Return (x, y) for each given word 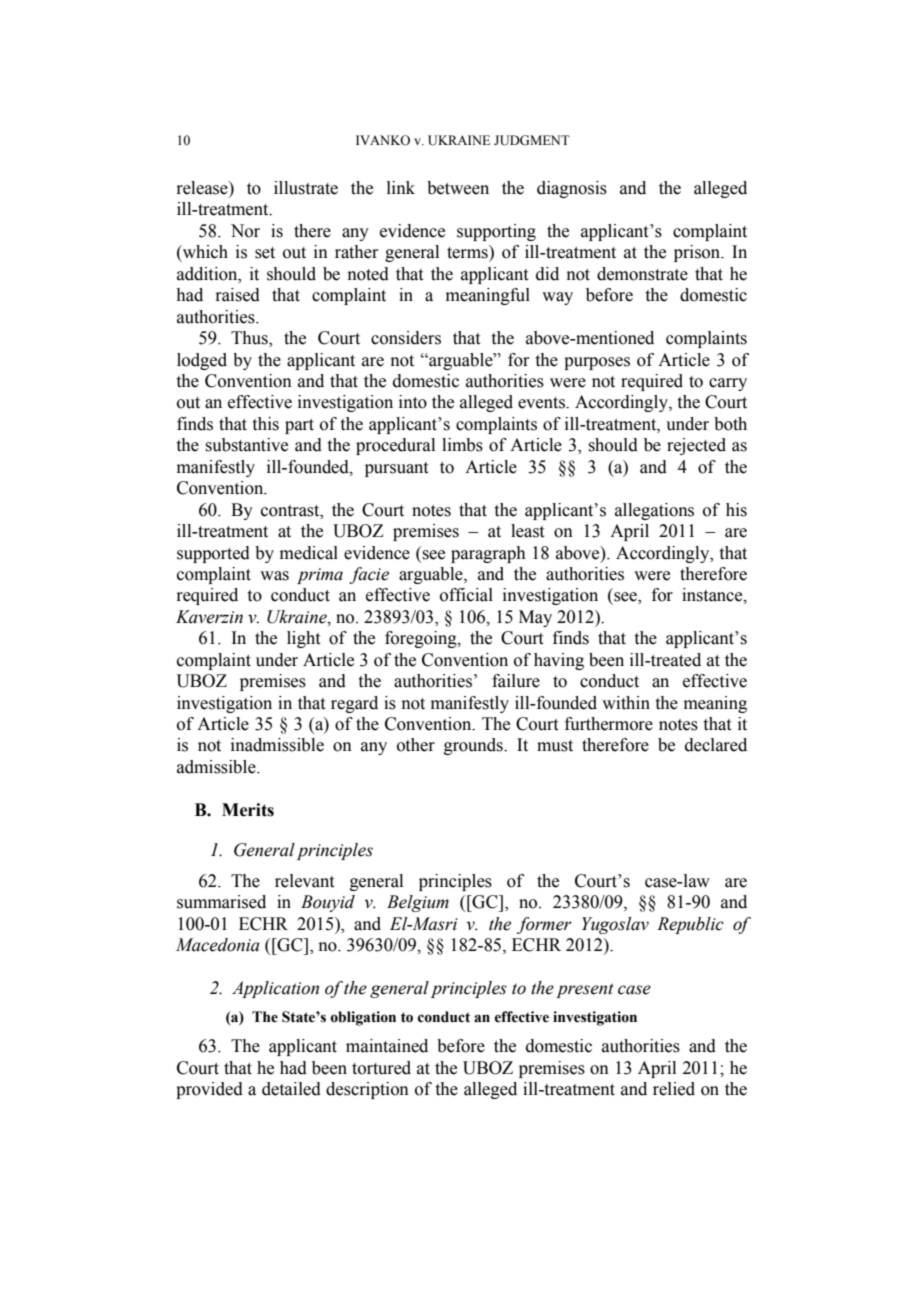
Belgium (418, 903)
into (413, 402)
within (626, 703)
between (458, 188)
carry (728, 384)
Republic (690, 925)
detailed (291, 1089)
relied (674, 1089)
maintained (387, 1046)
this (266, 424)
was (274, 576)
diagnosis (572, 189)
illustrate (306, 188)
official (466, 595)
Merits (248, 810)
